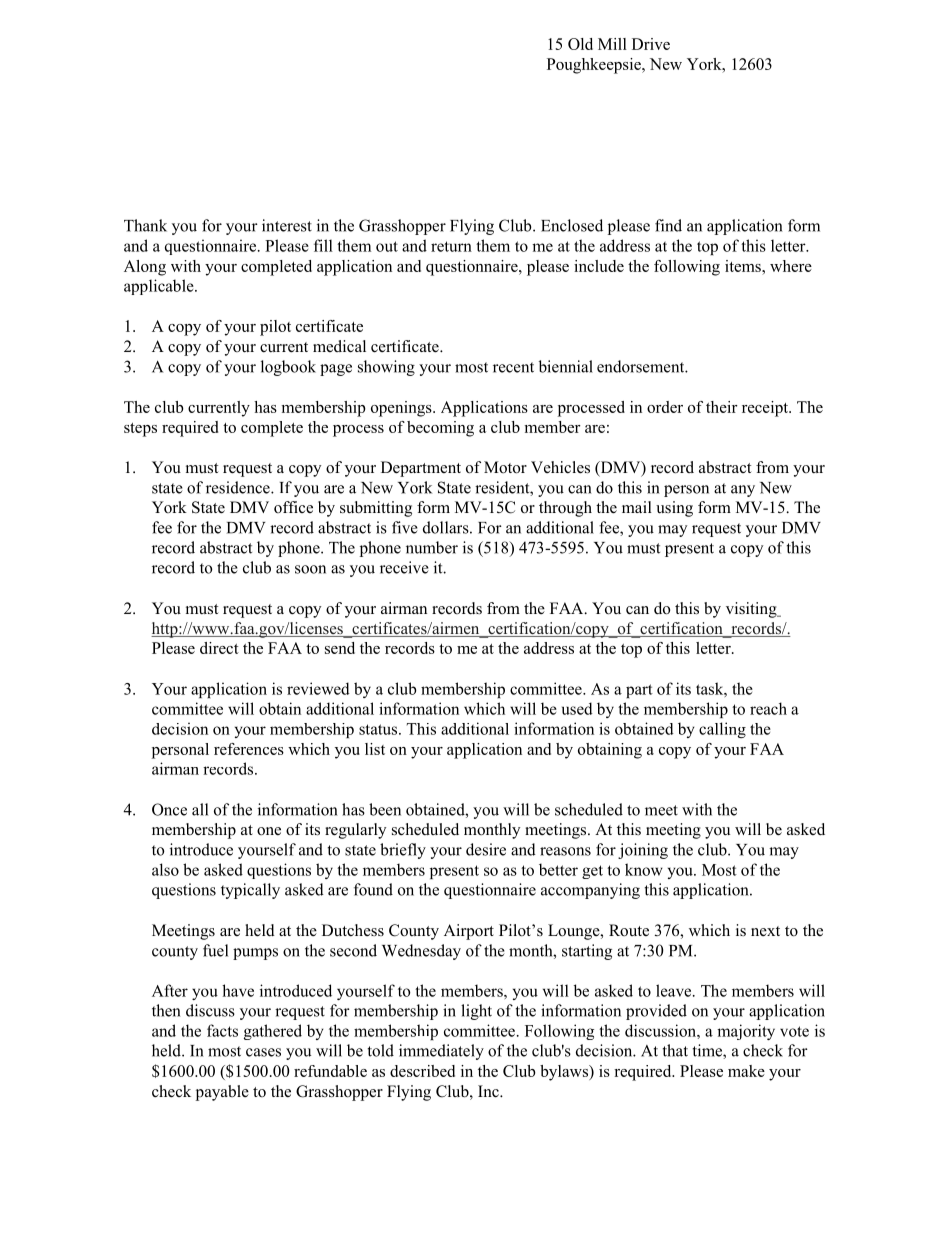  What do you see at coordinates (746, 1071) in the screenshot?
I see `make` at bounding box center [746, 1071].
